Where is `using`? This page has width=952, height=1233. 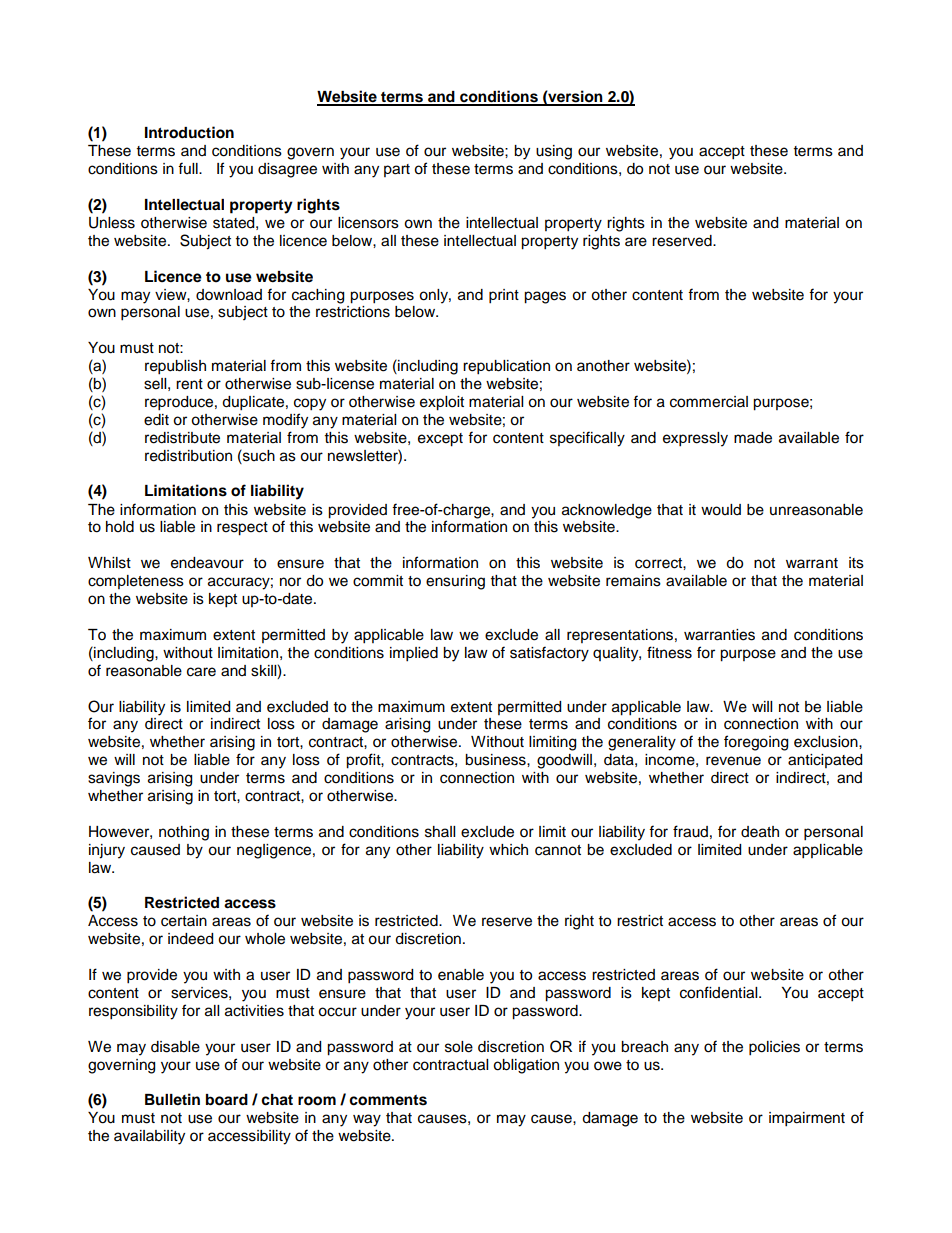 using is located at coordinates (554, 152).
